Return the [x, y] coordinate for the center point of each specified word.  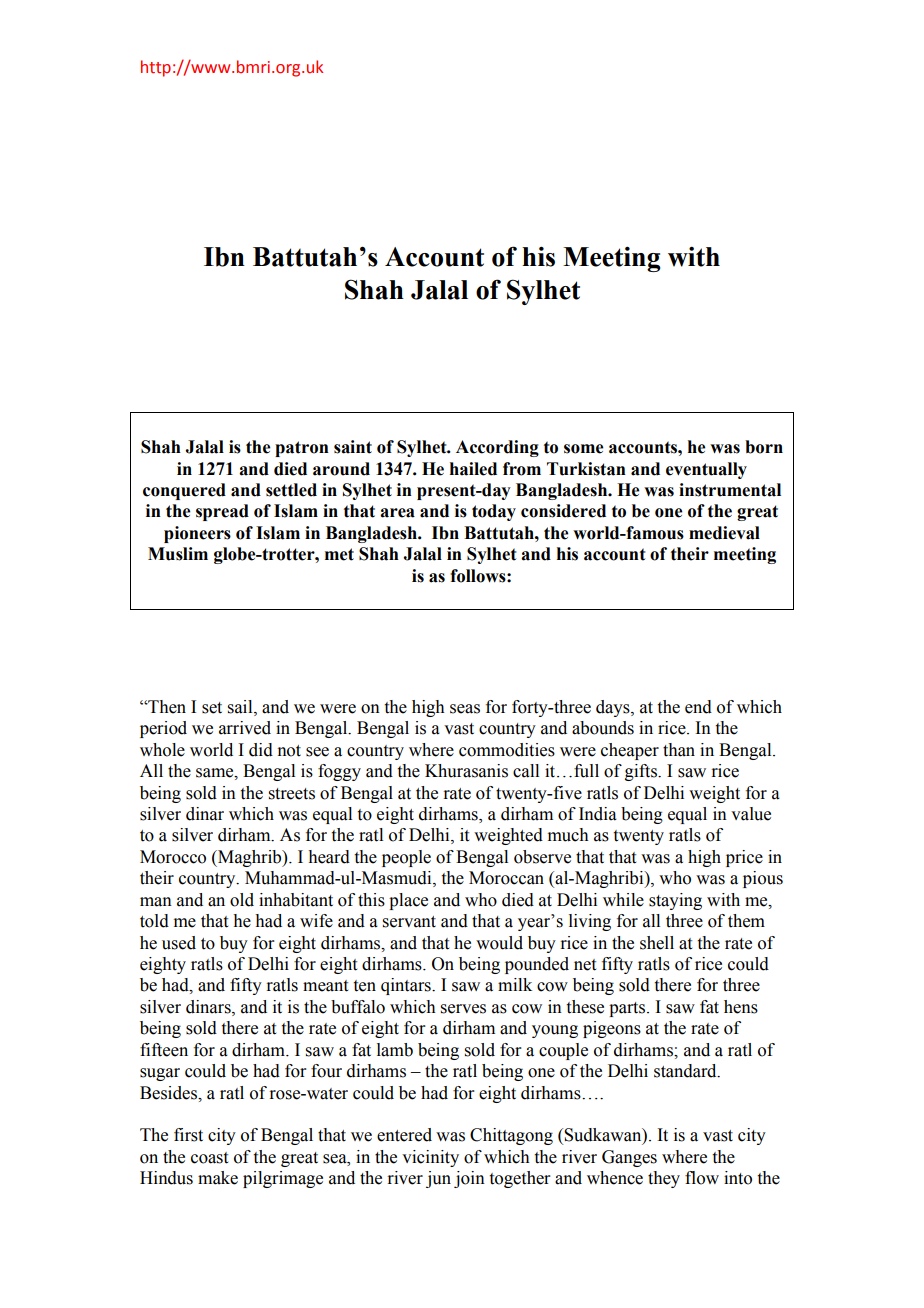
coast [209, 1158]
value [751, 814]
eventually [706, 470]
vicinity [430, 1158]
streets [292, 794]
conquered [184, 491]
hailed [473, 469]
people [406, 858]
